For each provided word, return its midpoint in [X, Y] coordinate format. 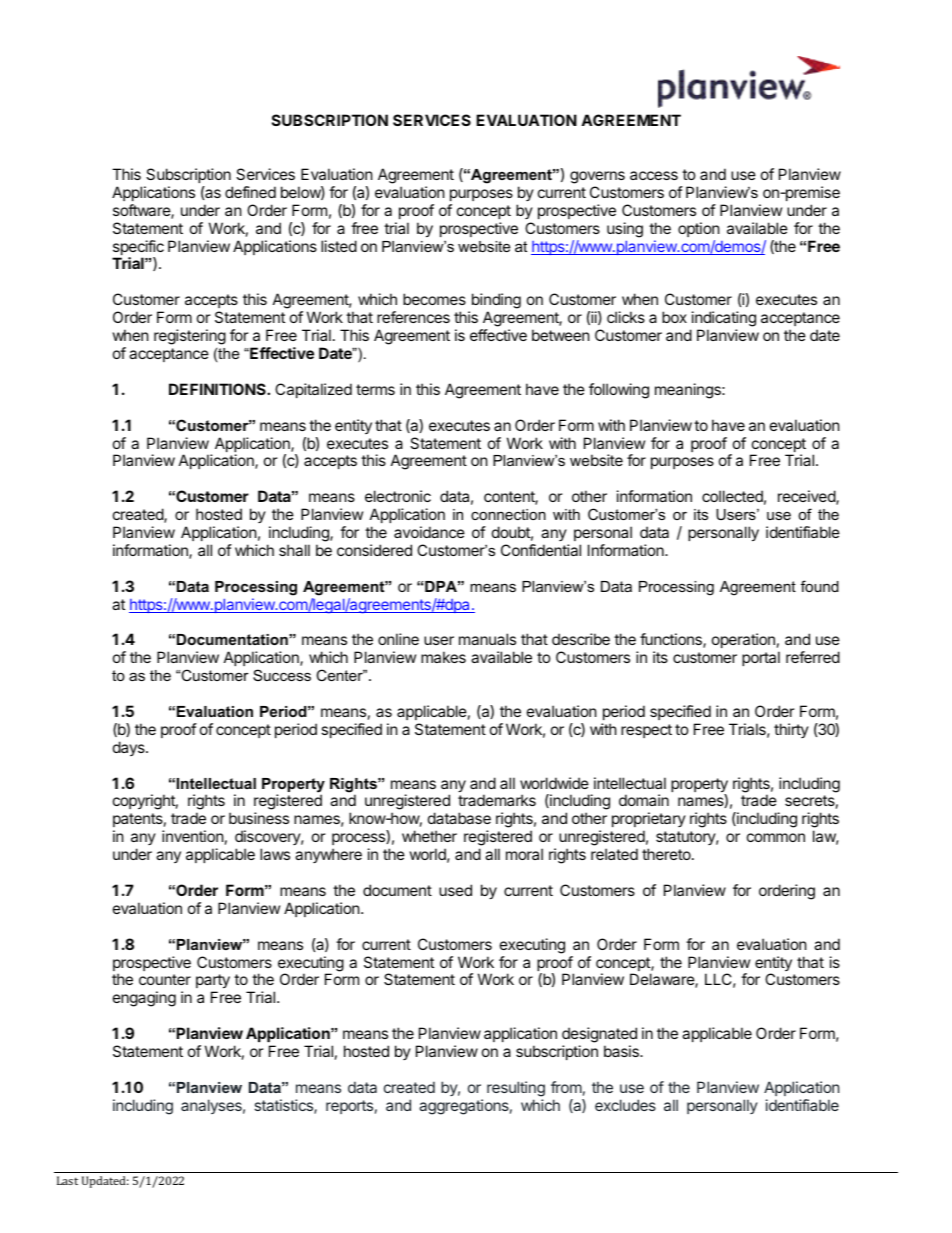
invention [193, 836]
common [776, 837]
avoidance [429, 532]
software [142, 211]
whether [429, 836]
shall [294, 550]
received [807, 497]
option [699, 229]
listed [339, 246]
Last [67, 1180]
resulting [516, 1089]
